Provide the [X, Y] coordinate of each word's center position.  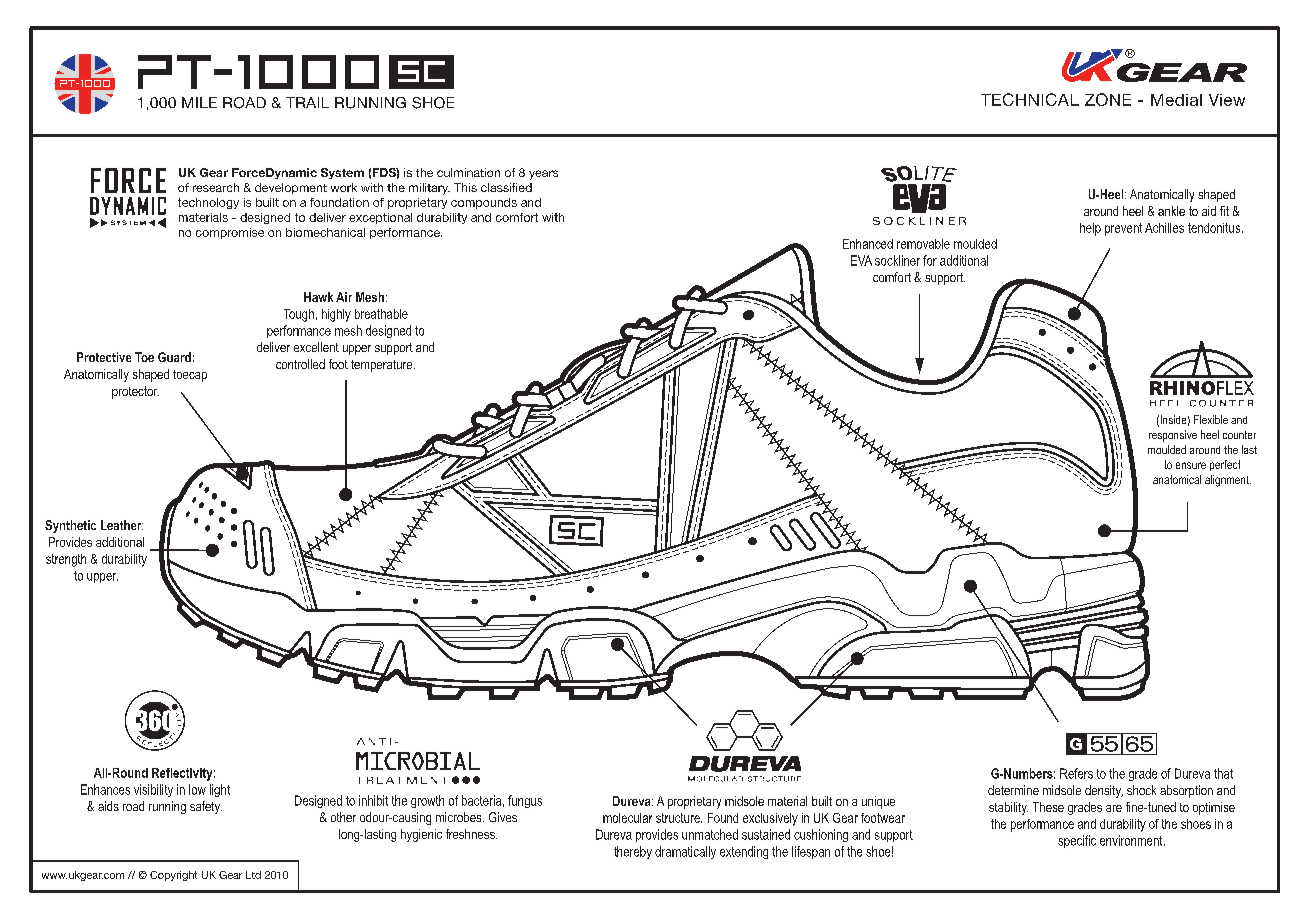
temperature [383, 366]
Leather [122, 525]
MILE [199, 102]
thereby [633, 852]
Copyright [173, 876]
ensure [1191, 465]
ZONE [1108, 99]
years [543, 175]
